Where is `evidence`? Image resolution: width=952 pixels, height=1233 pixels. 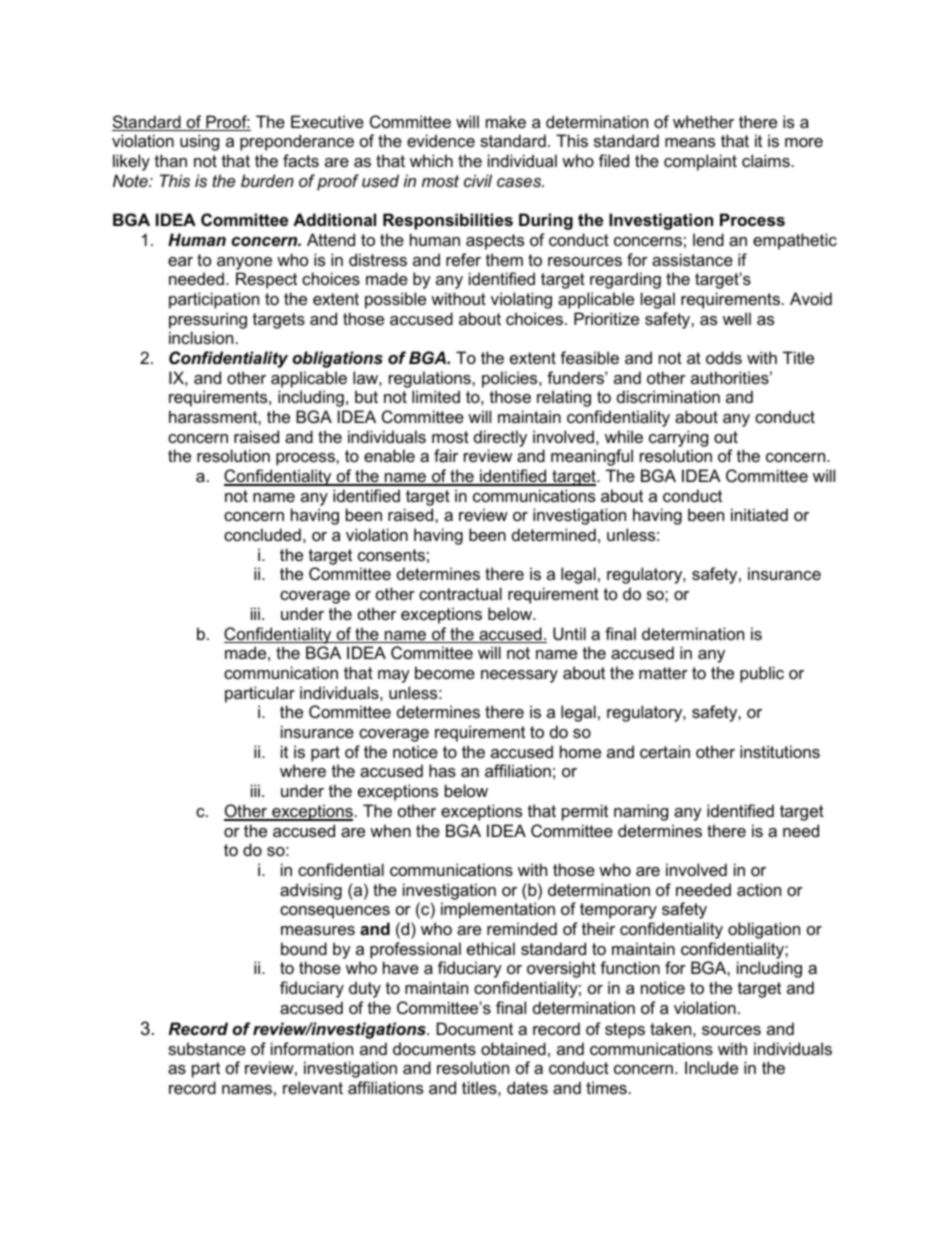
evidence is located at coordinates (441, 140).
